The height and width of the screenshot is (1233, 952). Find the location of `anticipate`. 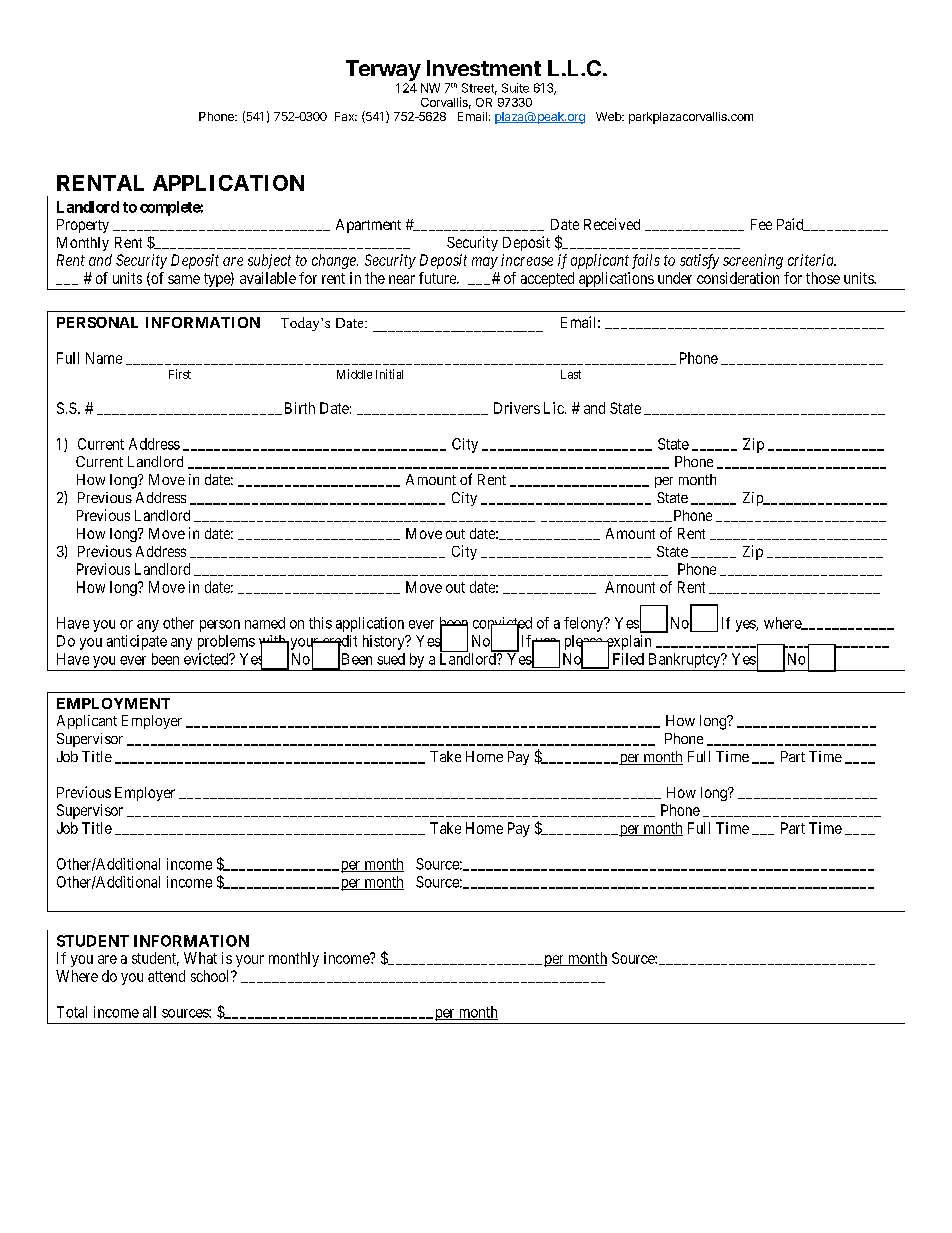

anticipate is located at coordinates (137, 642).
